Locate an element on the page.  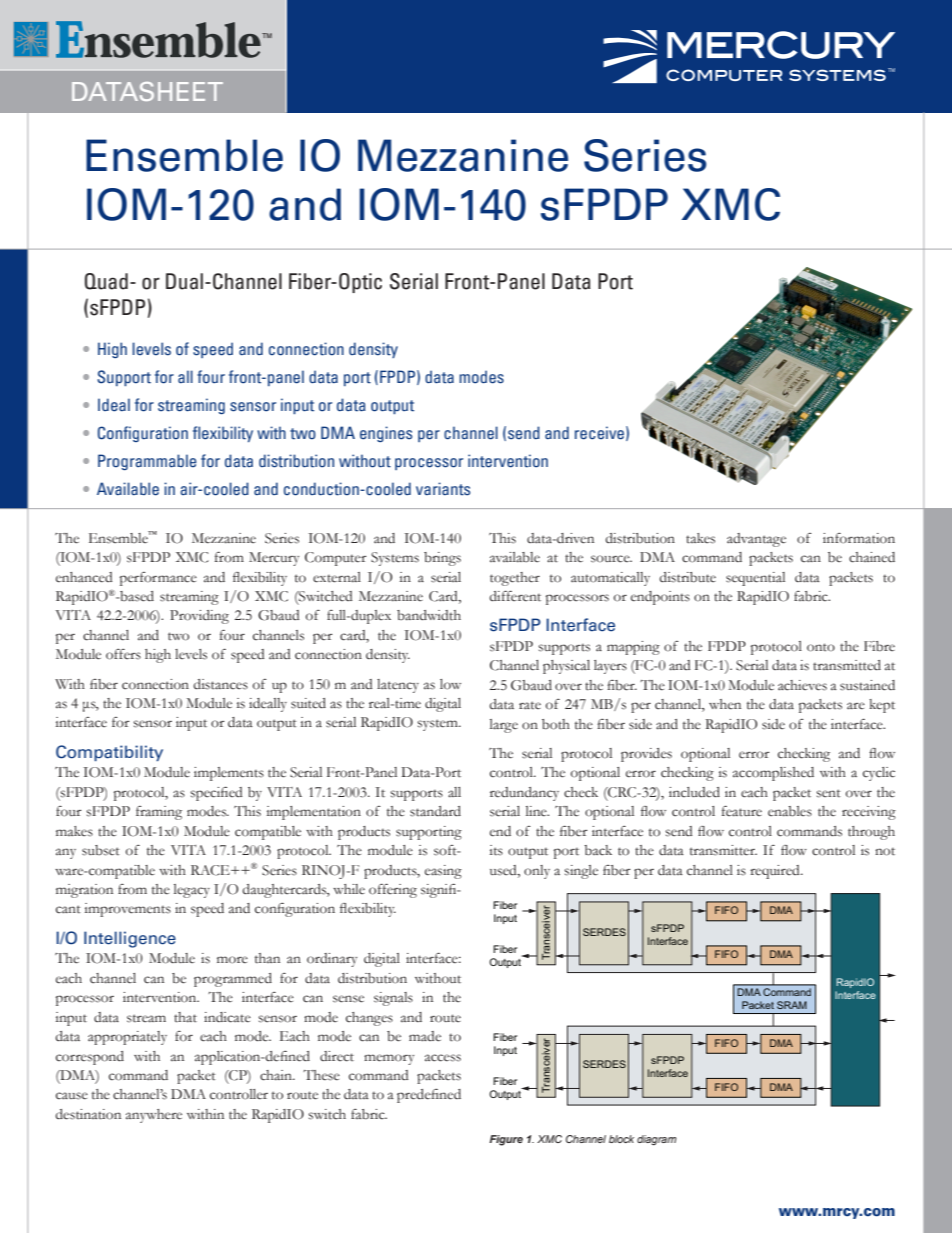
Figure is located at coordinates (506, 1140).
